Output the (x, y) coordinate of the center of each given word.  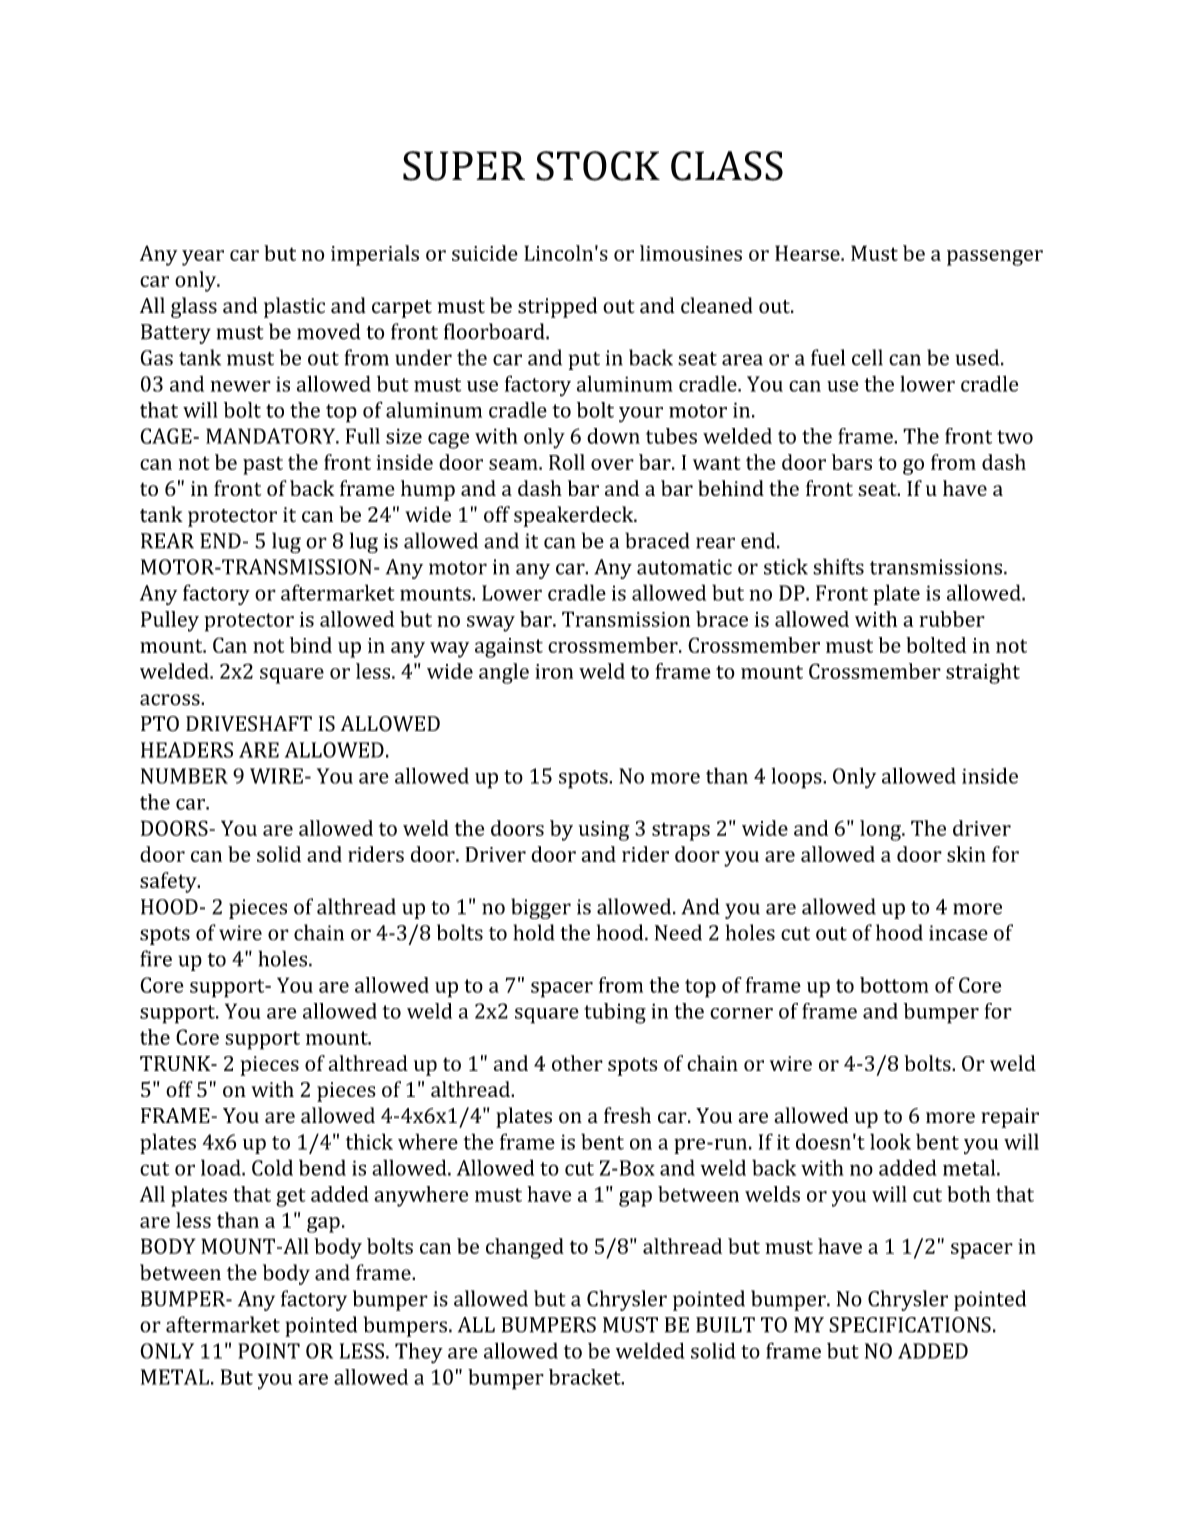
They (419, 1353)
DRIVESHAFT (249, 724)
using (604, 831)
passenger (995, 258)
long (881, 830)
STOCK (598, 166)
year (203, 258)
